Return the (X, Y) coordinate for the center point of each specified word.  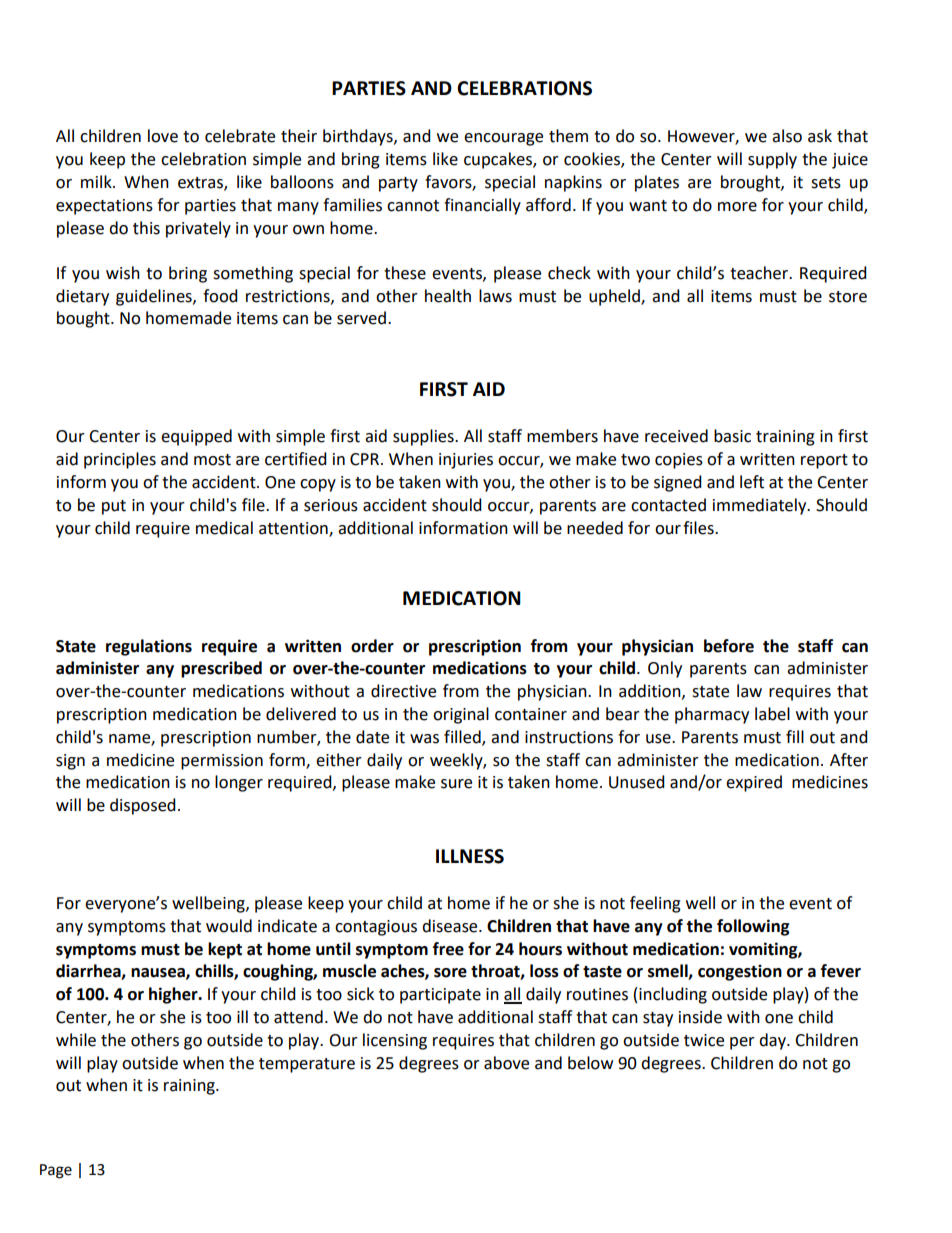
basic (732, 436)
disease (451, 926)
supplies (424, 437)
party (398, 184)
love (163, 136)
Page (56, 1171)
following (753, 927)
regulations (149, 647)
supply (772, 160)
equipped (196, 437)
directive (403, 691)
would (229, 926)
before (729, 646)
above (506, 1063)
